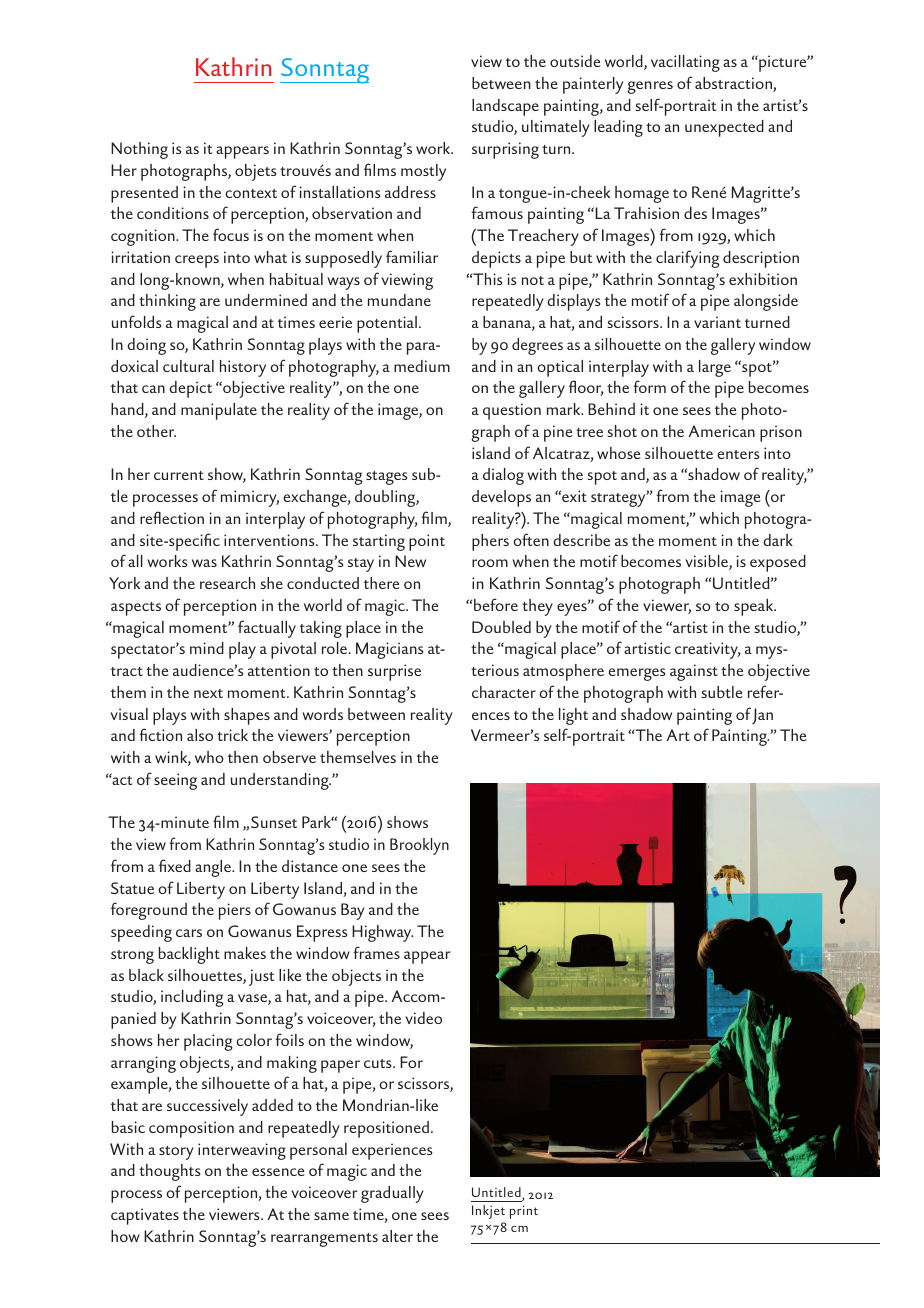 Image resolution: width=924 pixels, height=1308 pixels. Describe the element at coordinates (189, 933) in the document. I see `cars` at that location.
